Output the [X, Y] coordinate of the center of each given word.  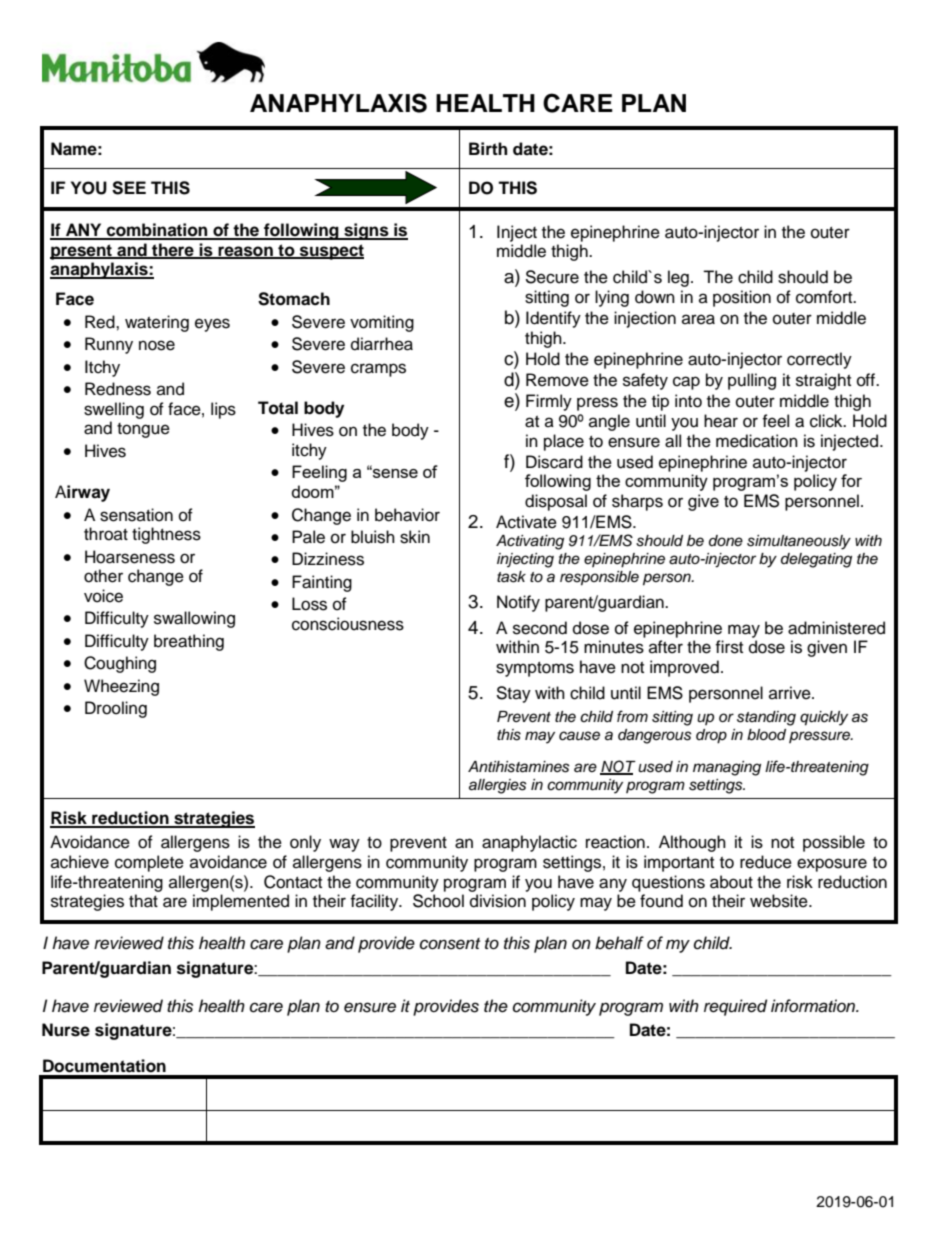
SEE [129, 188]
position [742, 298]
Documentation [104, 1066]
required [735, 1007]
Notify [518, 603]
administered [836, 628]
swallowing [194, 619]
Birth [488, 148]
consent [450, 944]
